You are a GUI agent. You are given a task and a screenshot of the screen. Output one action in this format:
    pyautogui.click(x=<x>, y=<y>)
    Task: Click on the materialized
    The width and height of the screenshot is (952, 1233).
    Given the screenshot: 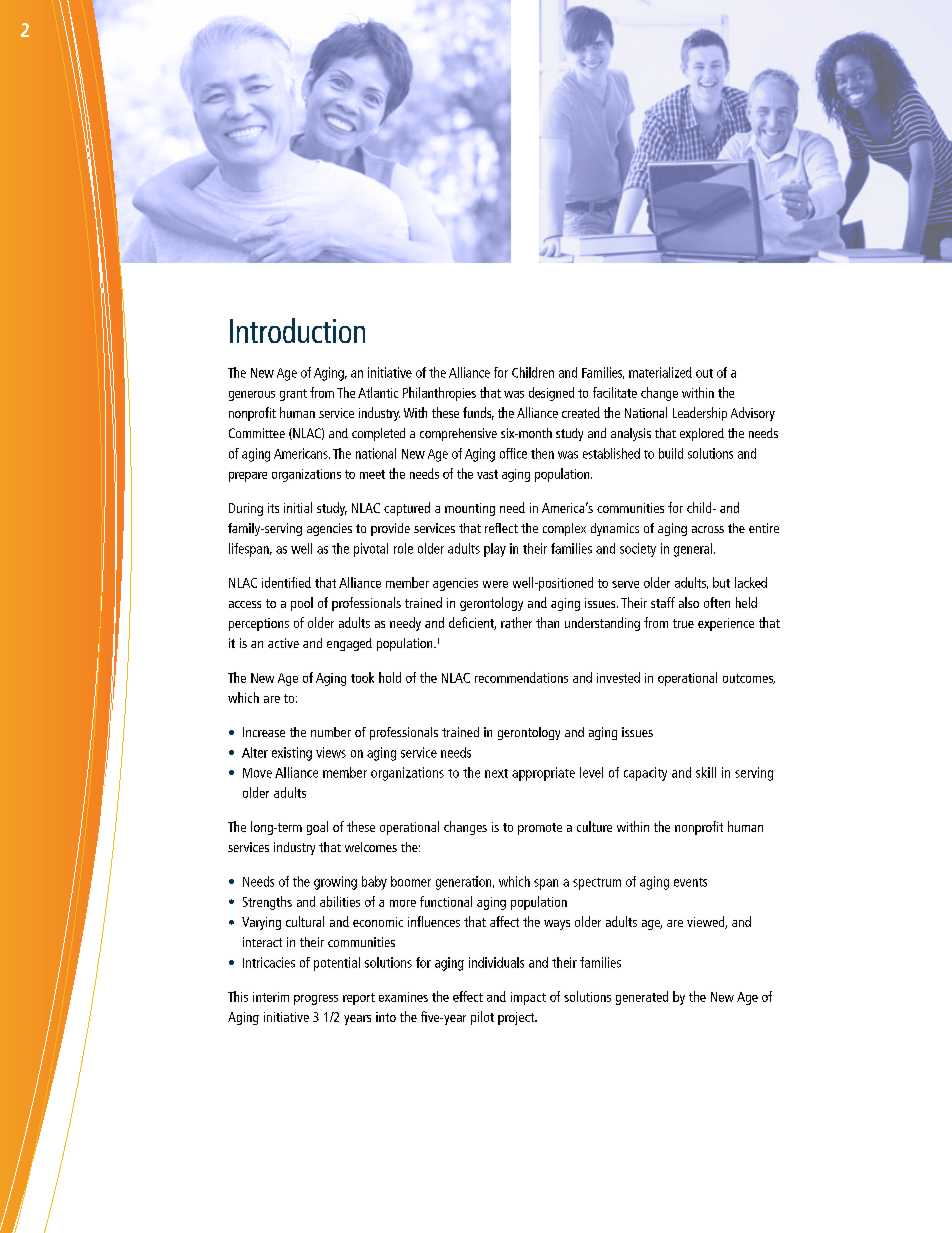 What is the action you would take?
    pyautogui.click(x=660, y=372)
